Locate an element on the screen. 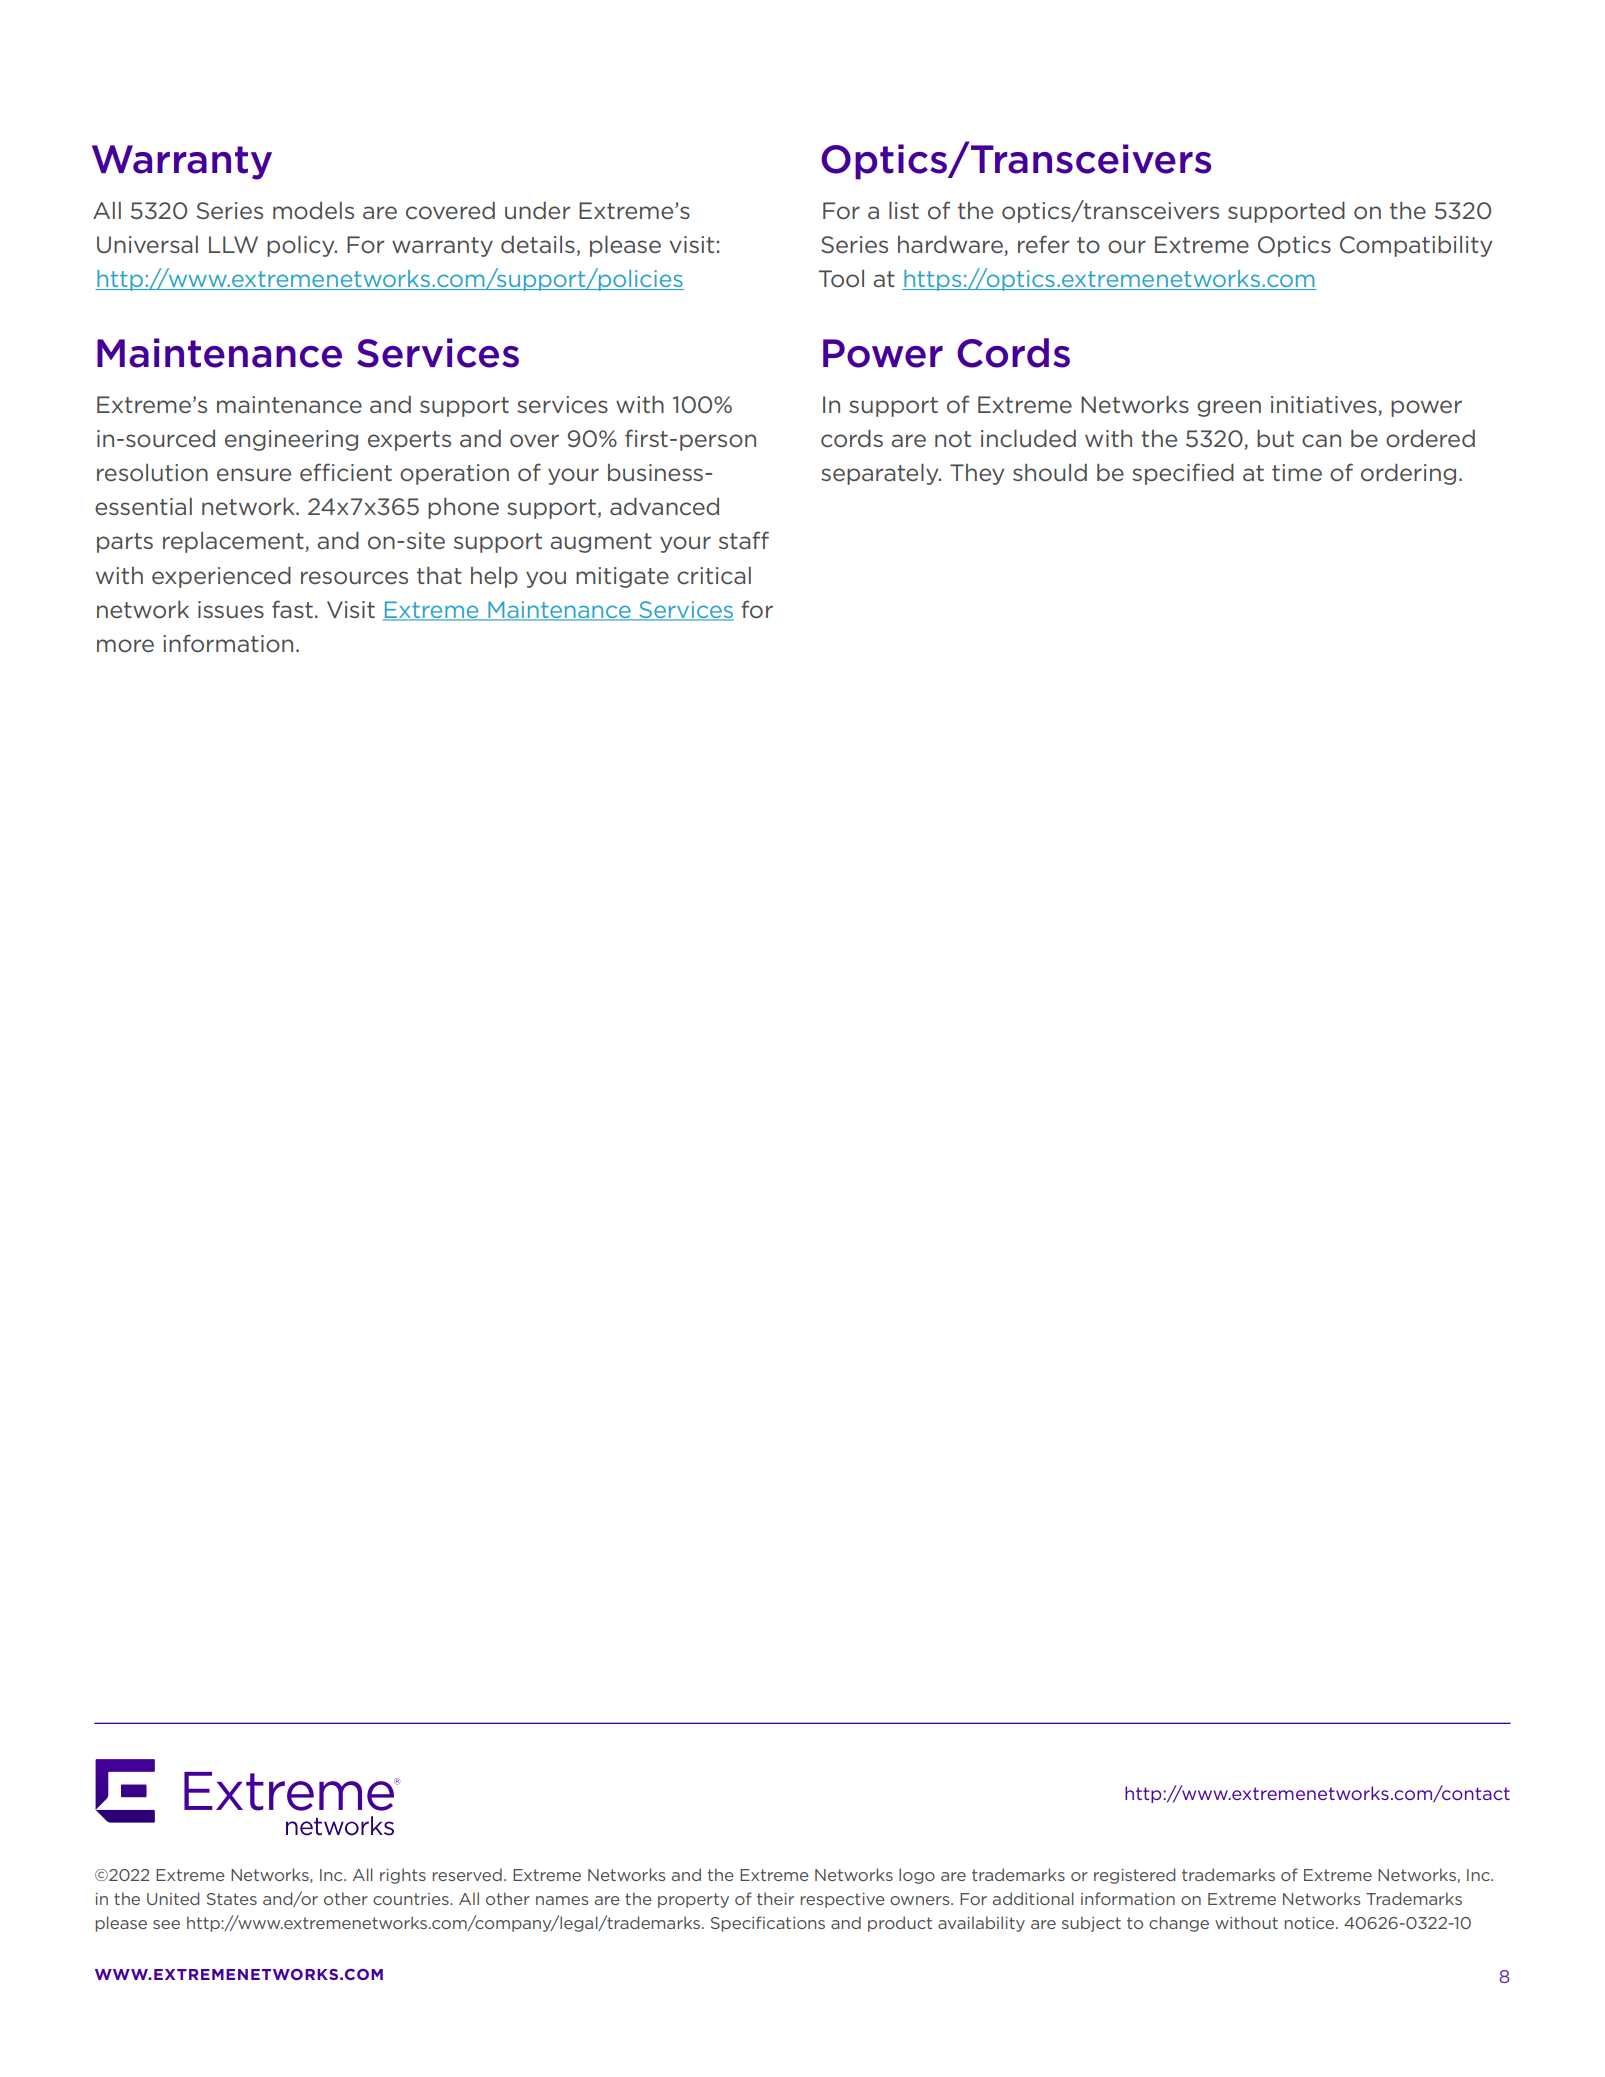  critical is located at coordinates (714, 576).
